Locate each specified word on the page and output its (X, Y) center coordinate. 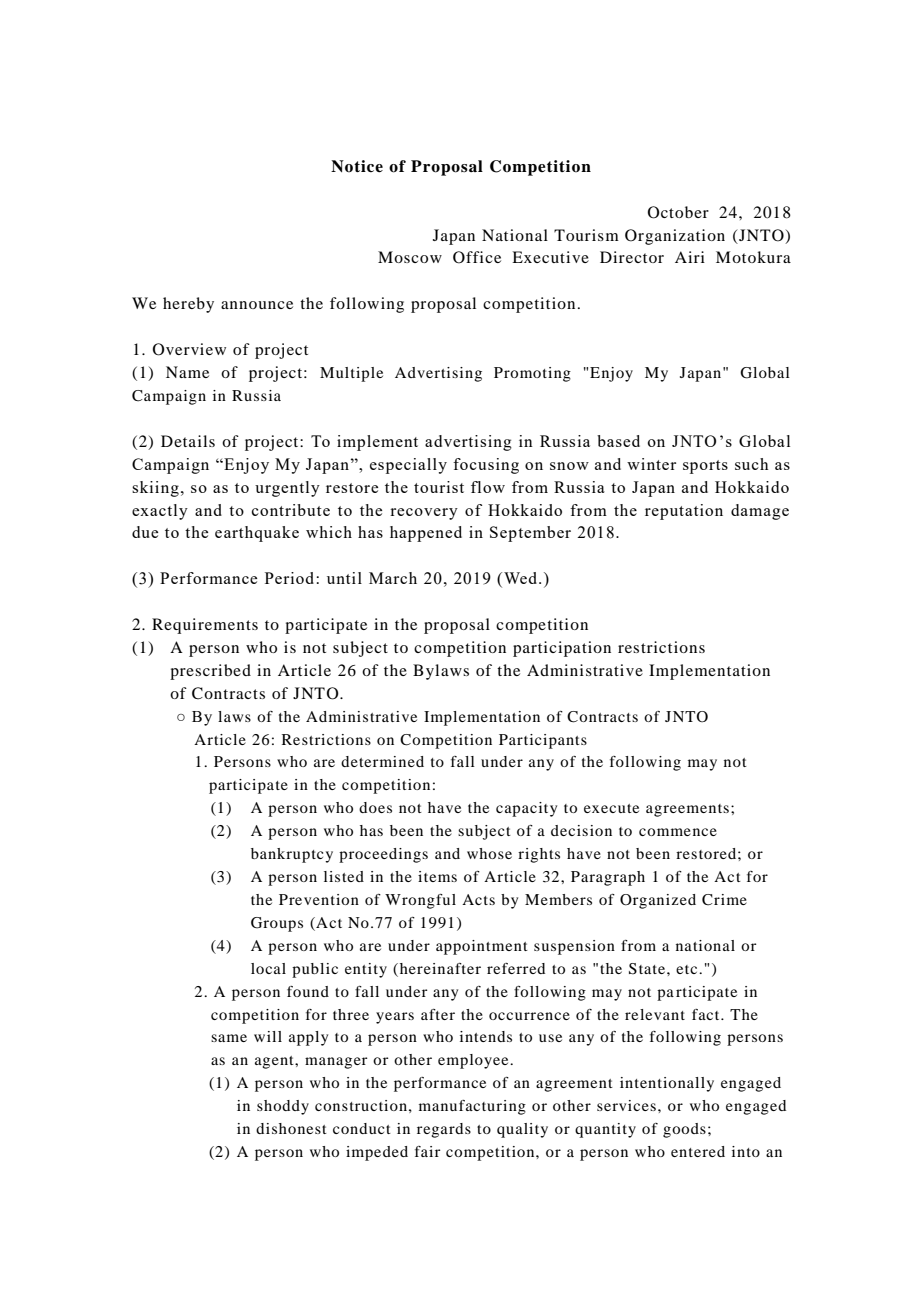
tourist (439, 487)
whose (489, 853)
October (678, 212)
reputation (684, 512)
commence (678, 832)
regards (444, 1130)
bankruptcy (292, 855)
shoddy (283, 1107)
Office (477, 257)
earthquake (257, 534)
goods (684, 1130)
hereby (188, 305)
